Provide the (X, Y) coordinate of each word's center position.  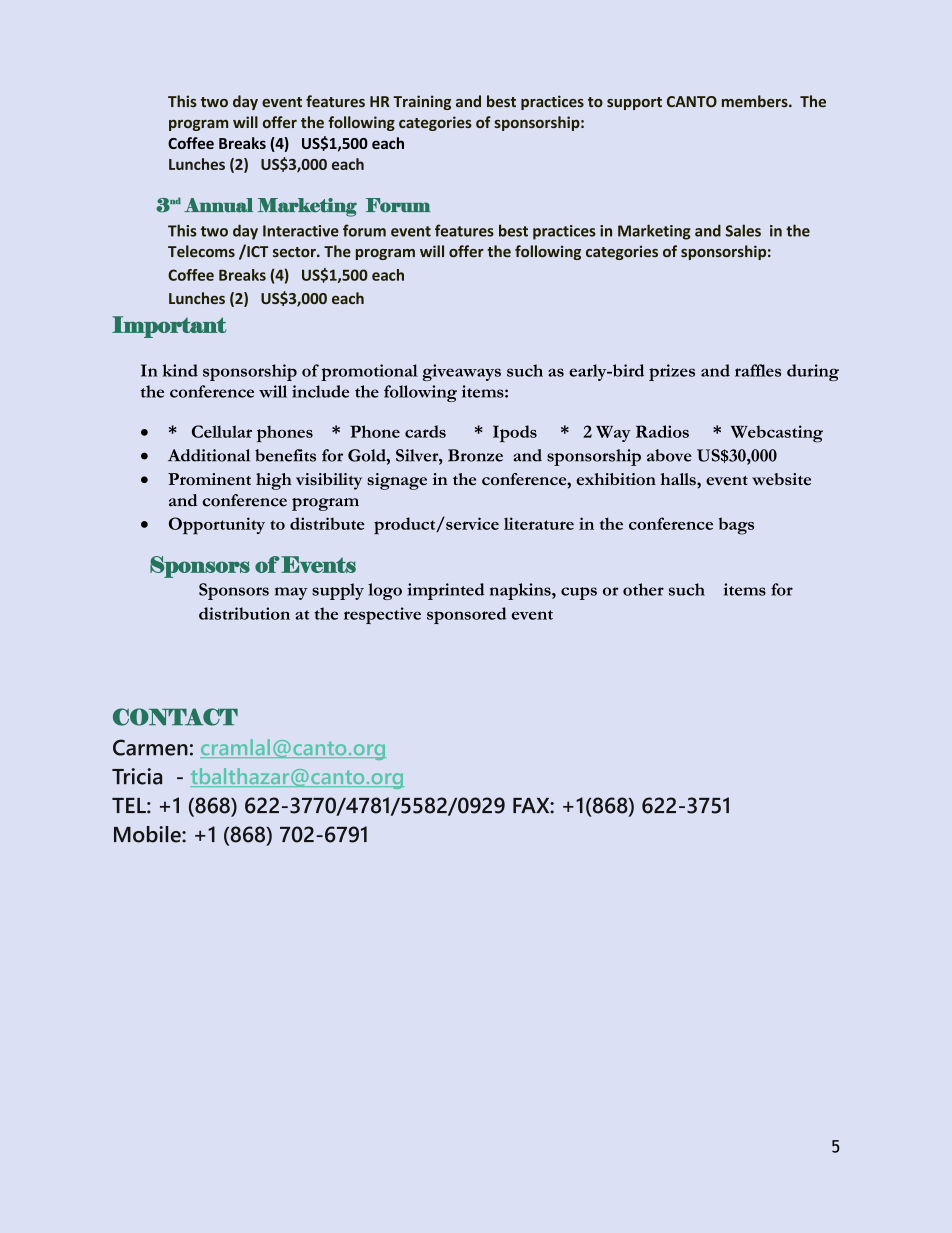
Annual (218, 205)
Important (169, 327)
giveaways (461, 372)
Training (422, 102)
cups (579, 593)
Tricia (137, 776)
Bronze (475, 455)
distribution (244, 613)
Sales (743, 230)
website (781, 479)
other (643, 589)
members (756, 101)
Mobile (148, 834)
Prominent (209, 479)
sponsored (466, 615)
